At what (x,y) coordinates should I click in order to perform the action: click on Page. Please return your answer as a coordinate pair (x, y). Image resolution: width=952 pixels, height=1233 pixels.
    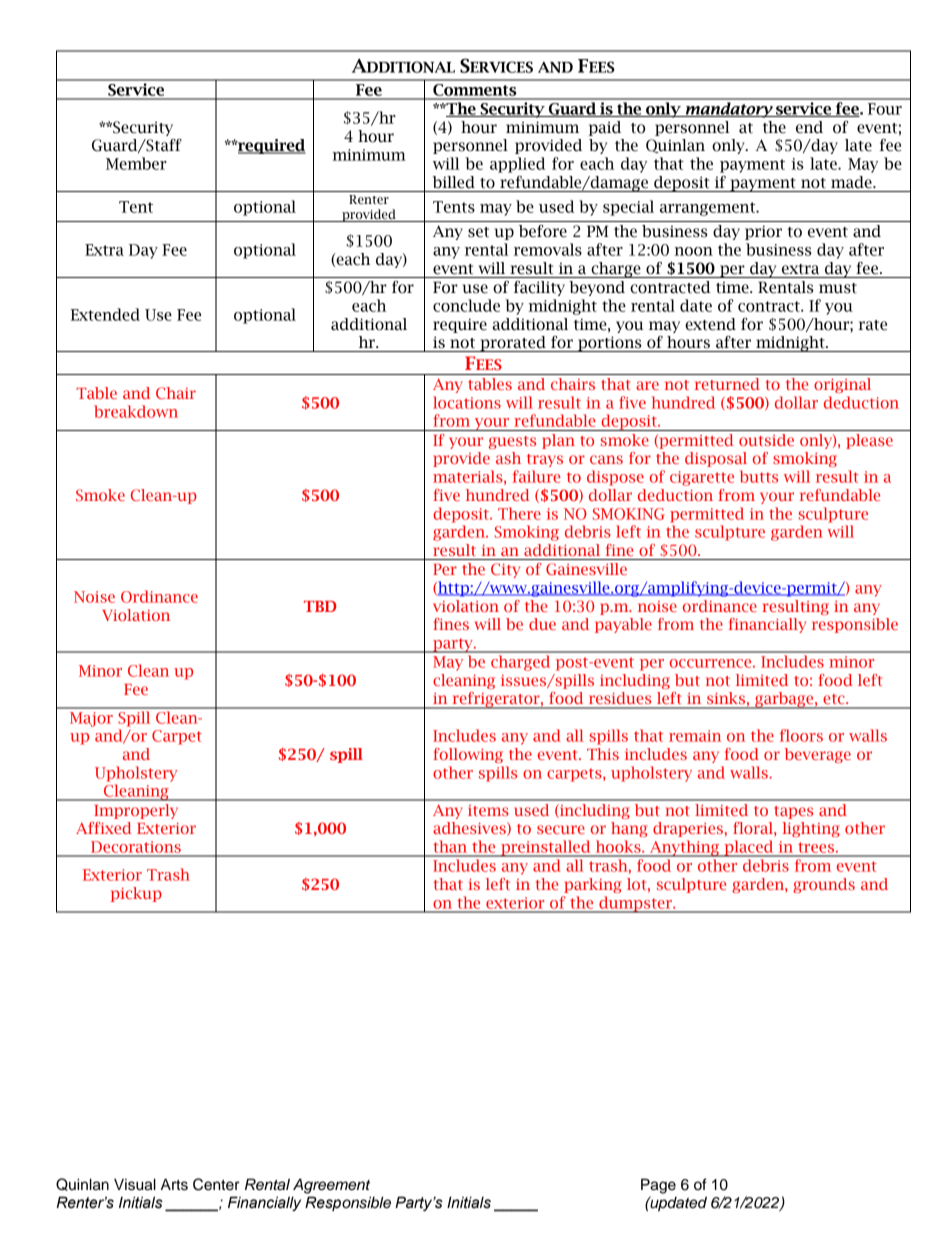
    Looking at the image, I should click on (658, 1186).
